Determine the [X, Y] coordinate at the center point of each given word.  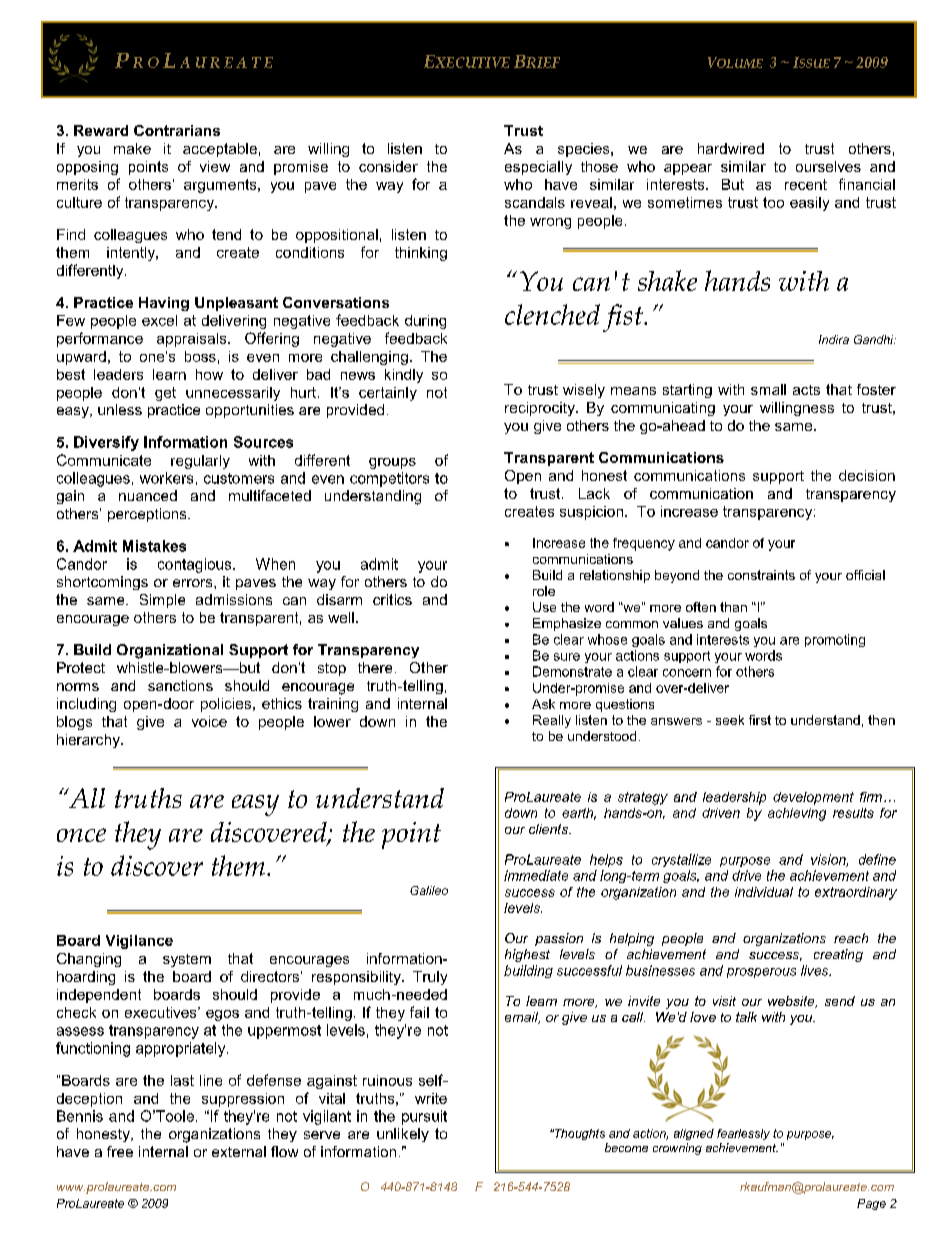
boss [200, 356]
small [768, 389]
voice [209, 721]
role [544, 591]
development [813, 798]
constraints [761, 575]
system [187, 960]
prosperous [761, 973]
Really [552, 721]
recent [806, 184]
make [132, 148]
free [120, 1151]
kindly [404, 376]
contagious [196, 565]
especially [538, 168]
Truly [430, 978]
